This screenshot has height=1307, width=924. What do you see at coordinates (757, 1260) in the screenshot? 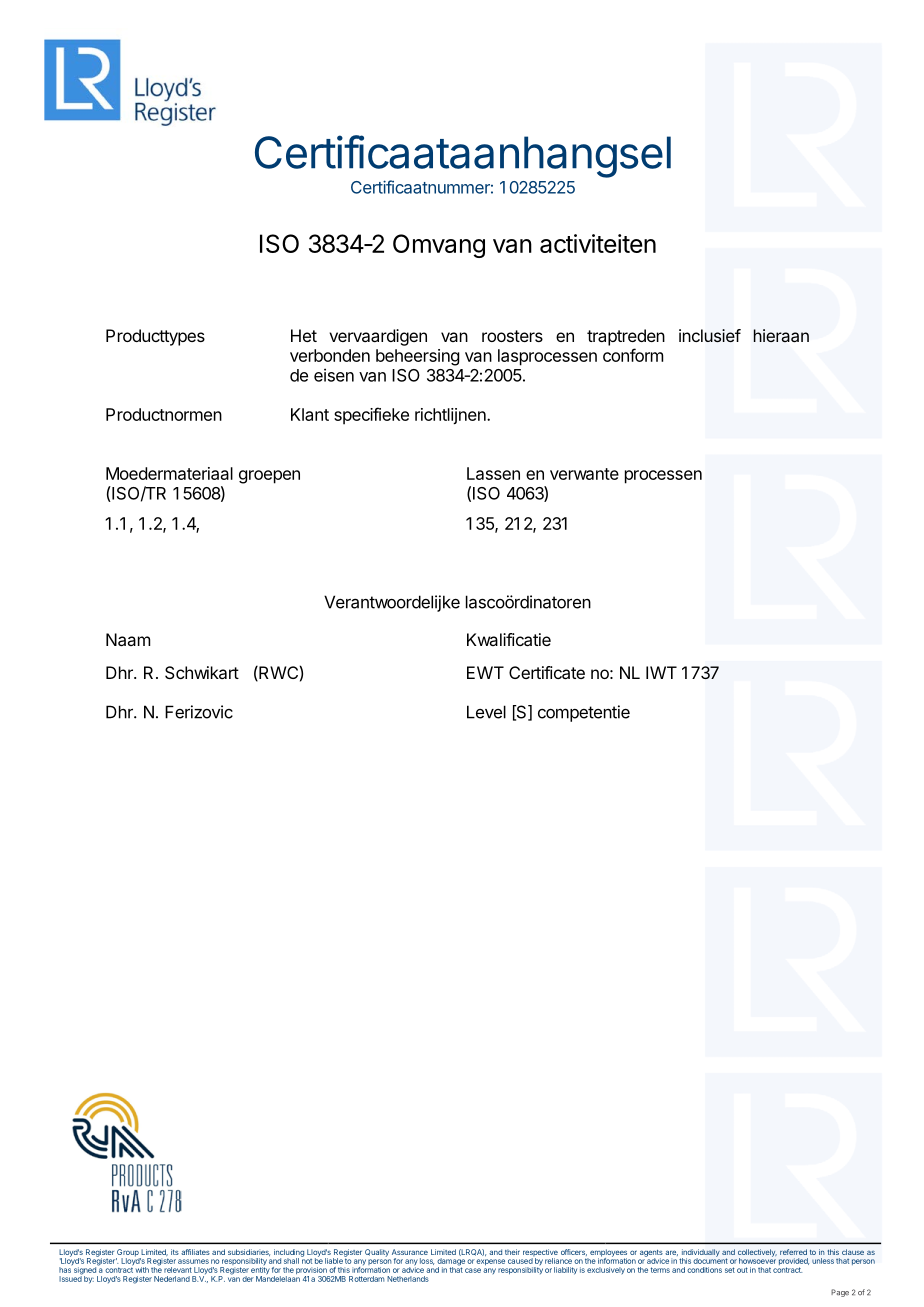
I see `howsoever` at bounding box center [757, 1260].
